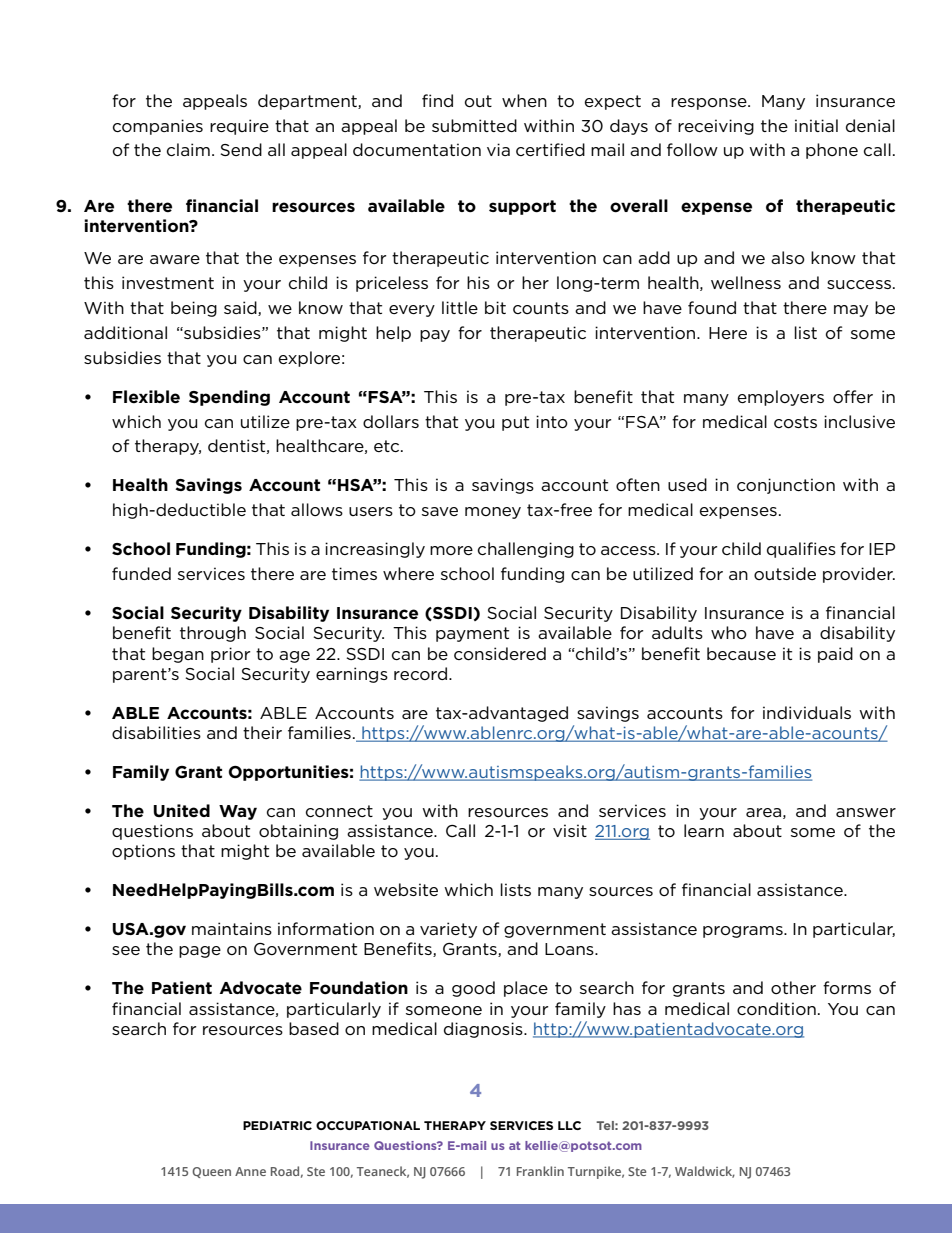 Image resolution: width=952 pixels, height=1233 pixels. Describe the element at coordinates (835, 655) in the image. I see `paid` at that location.
